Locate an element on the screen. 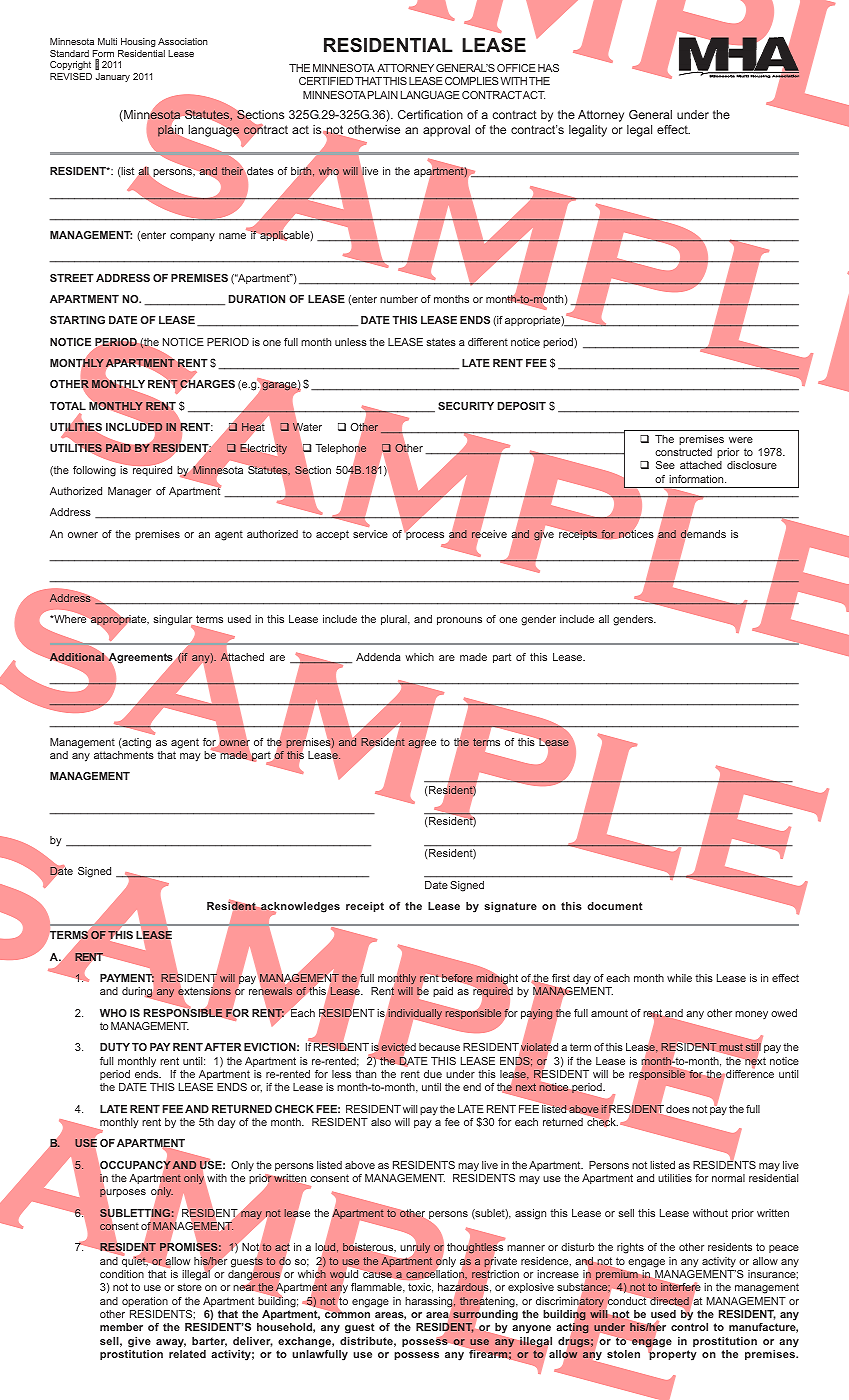 This screenshot has width=849, height=1400. Certification is located at coordinates (430, 114).
